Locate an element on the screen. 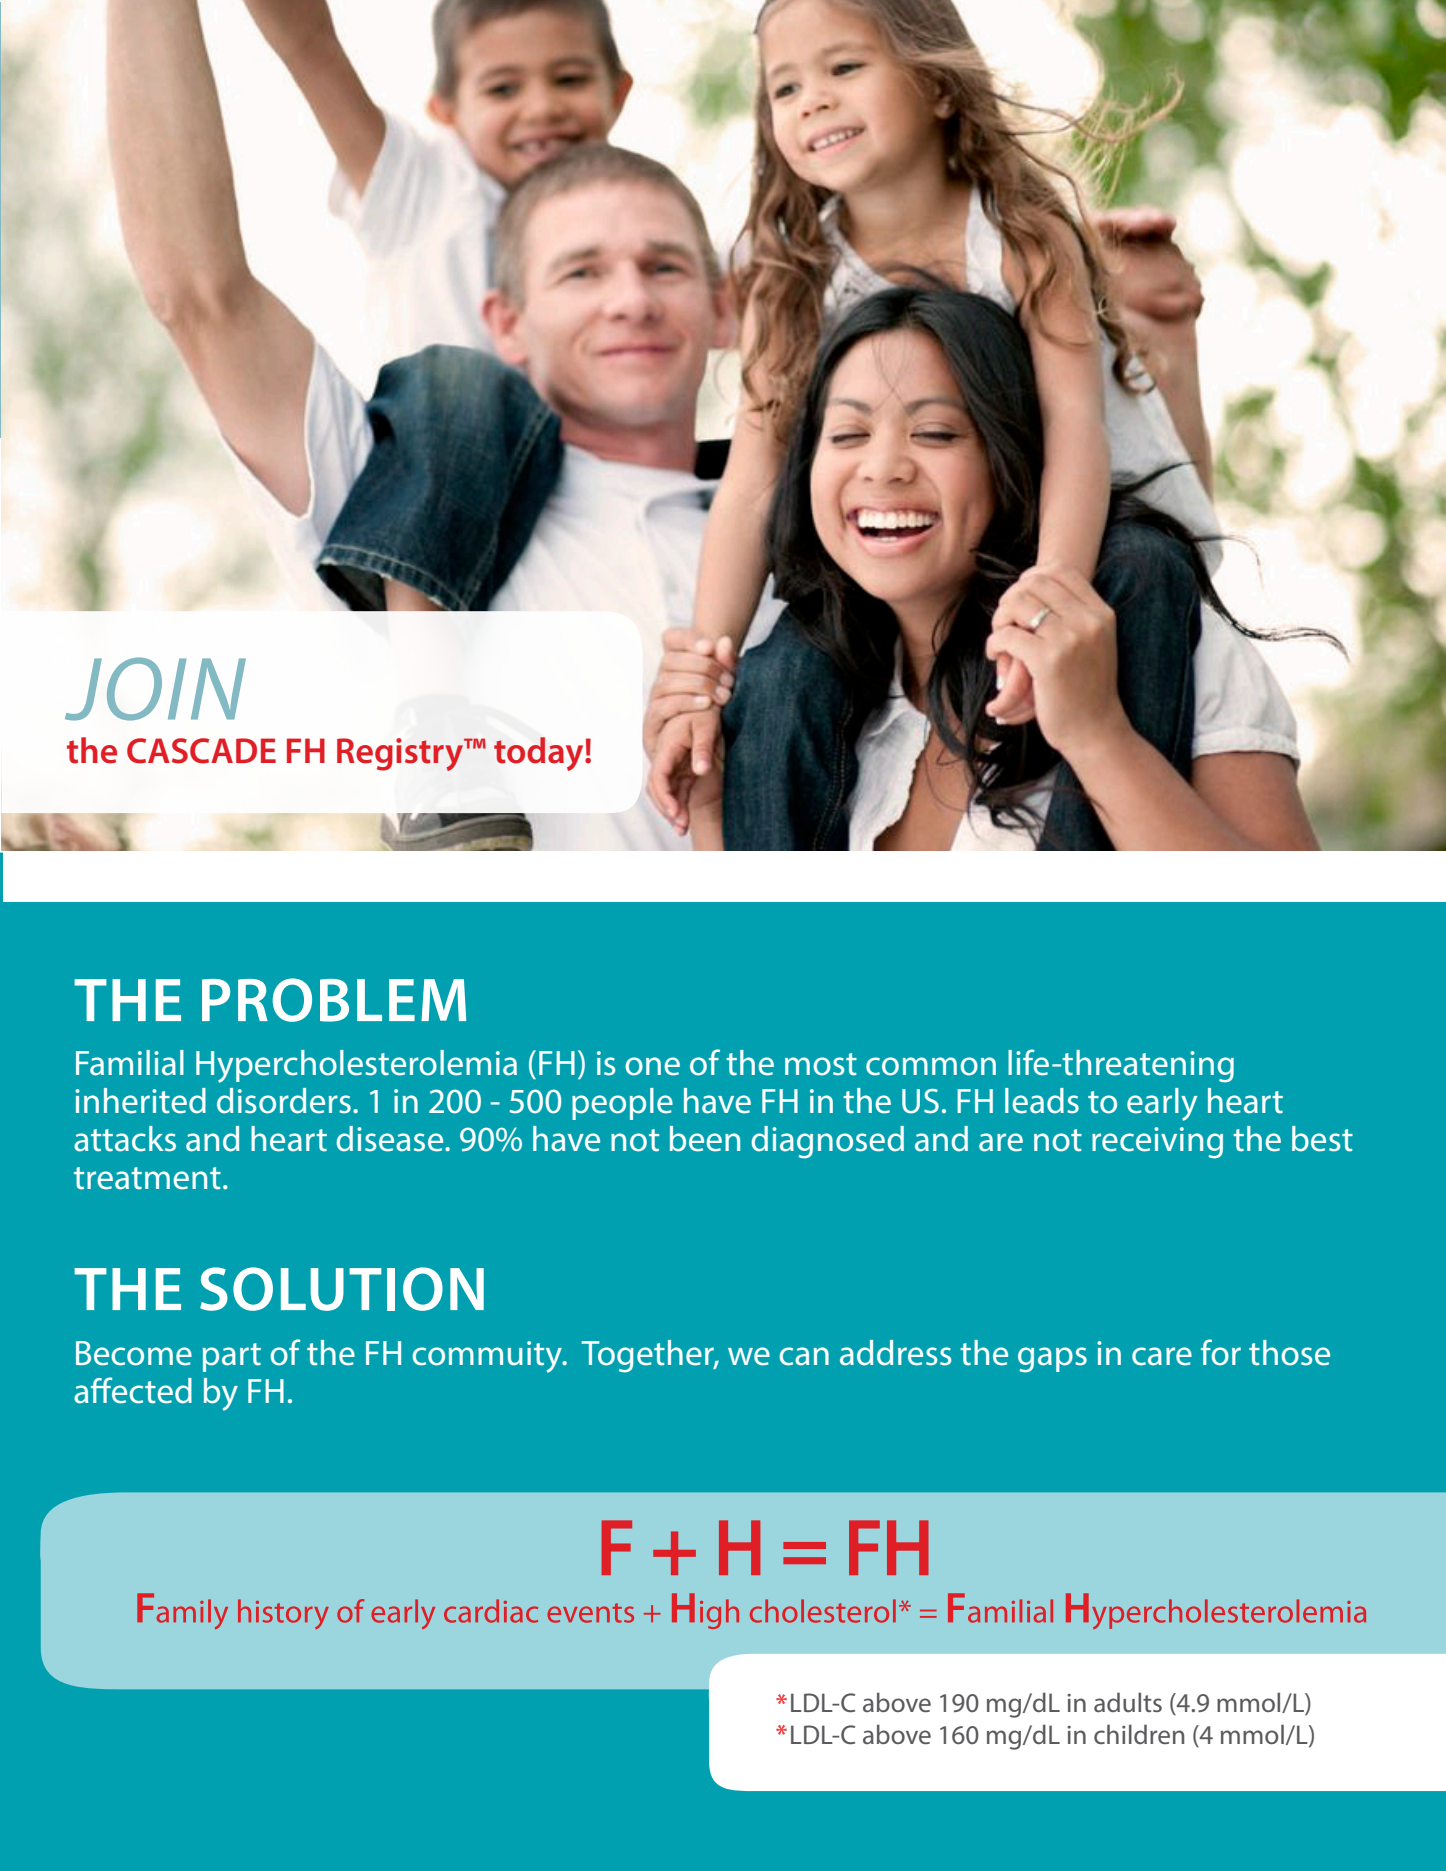  can is located at coordinates (804, 1356).
